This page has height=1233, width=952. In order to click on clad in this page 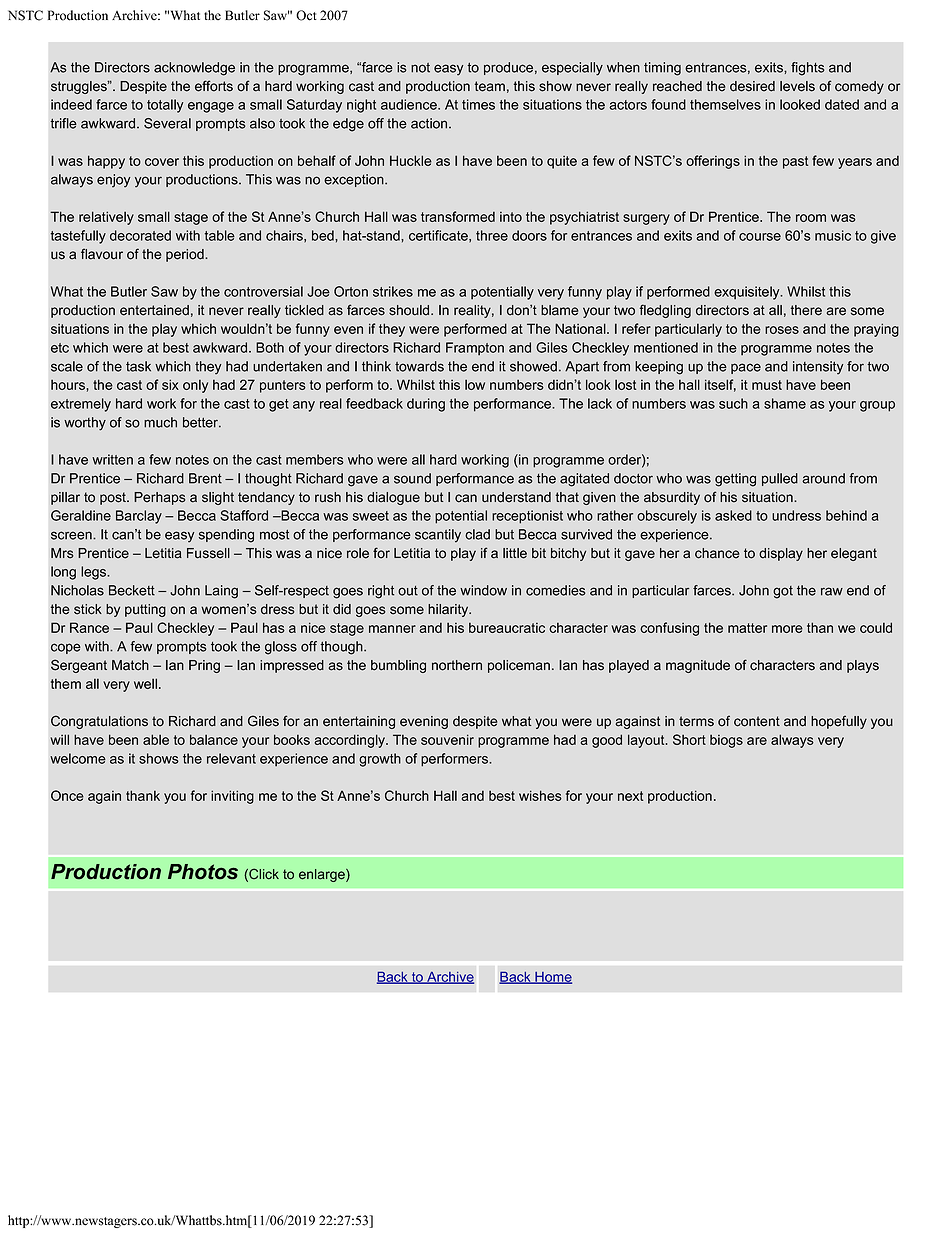, I will do `click(477, 534)`.
